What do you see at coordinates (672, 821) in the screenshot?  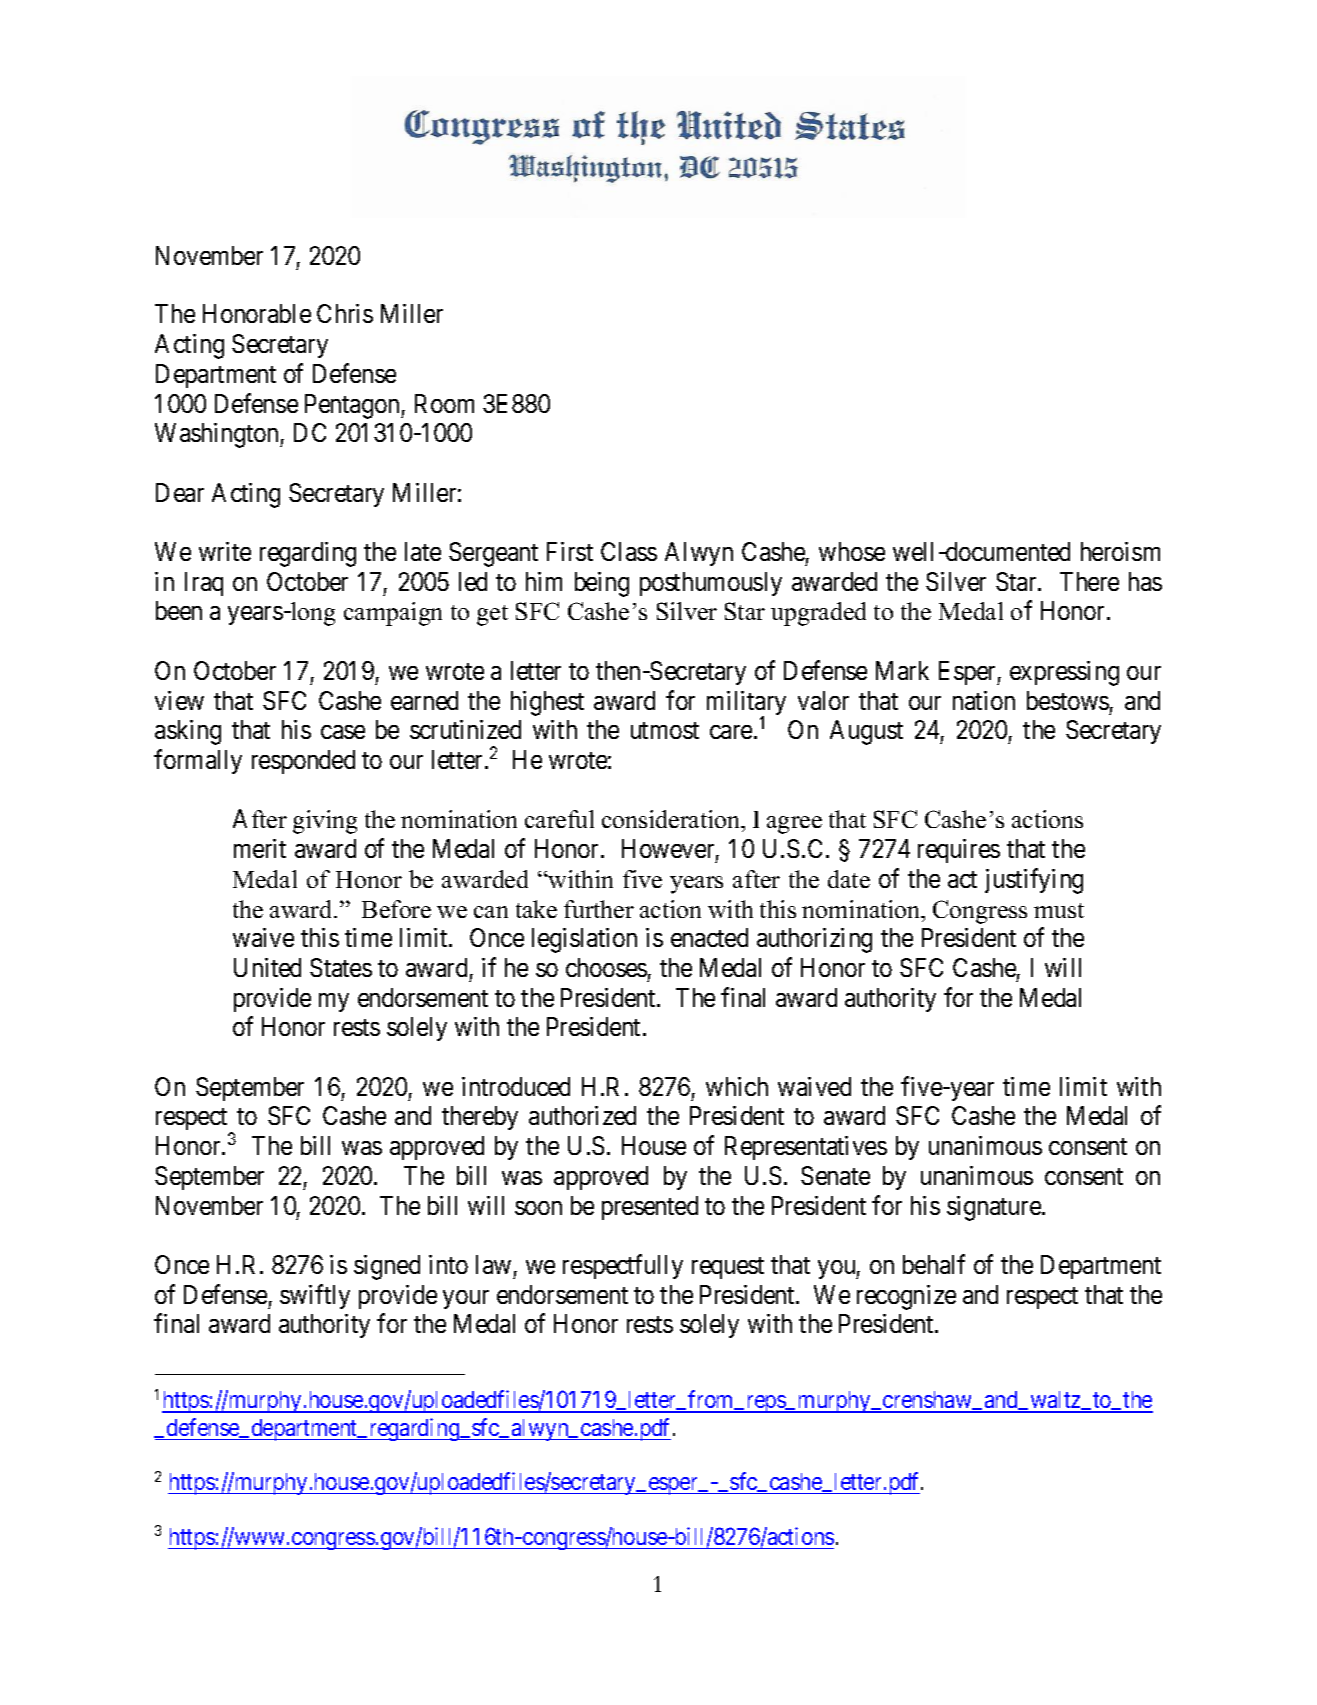 I see `consideration` at bounding box center [672, 821].
